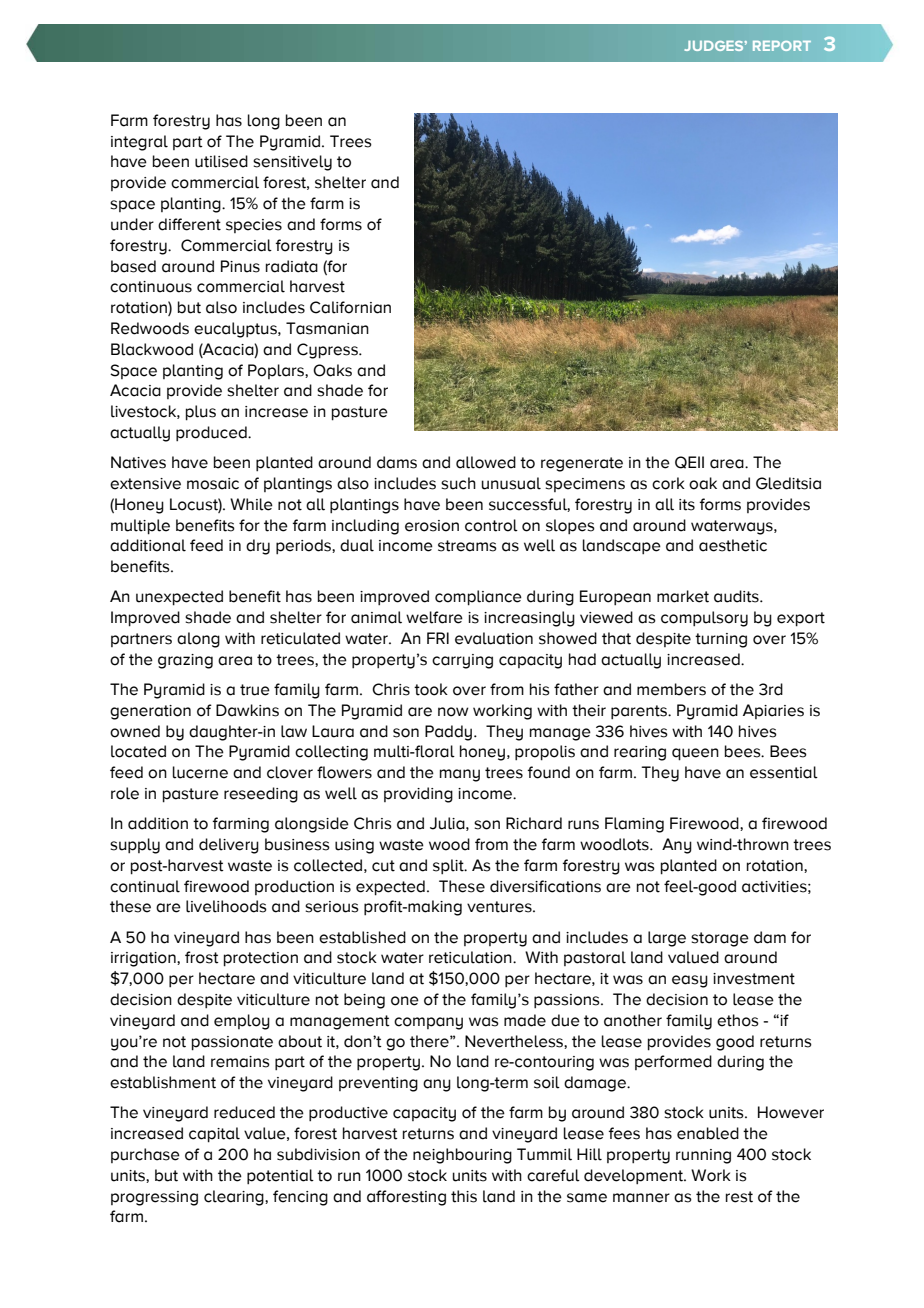 The width and height of the screenshot is (924, 1308). I want to click on cork, so click(668, 483).
